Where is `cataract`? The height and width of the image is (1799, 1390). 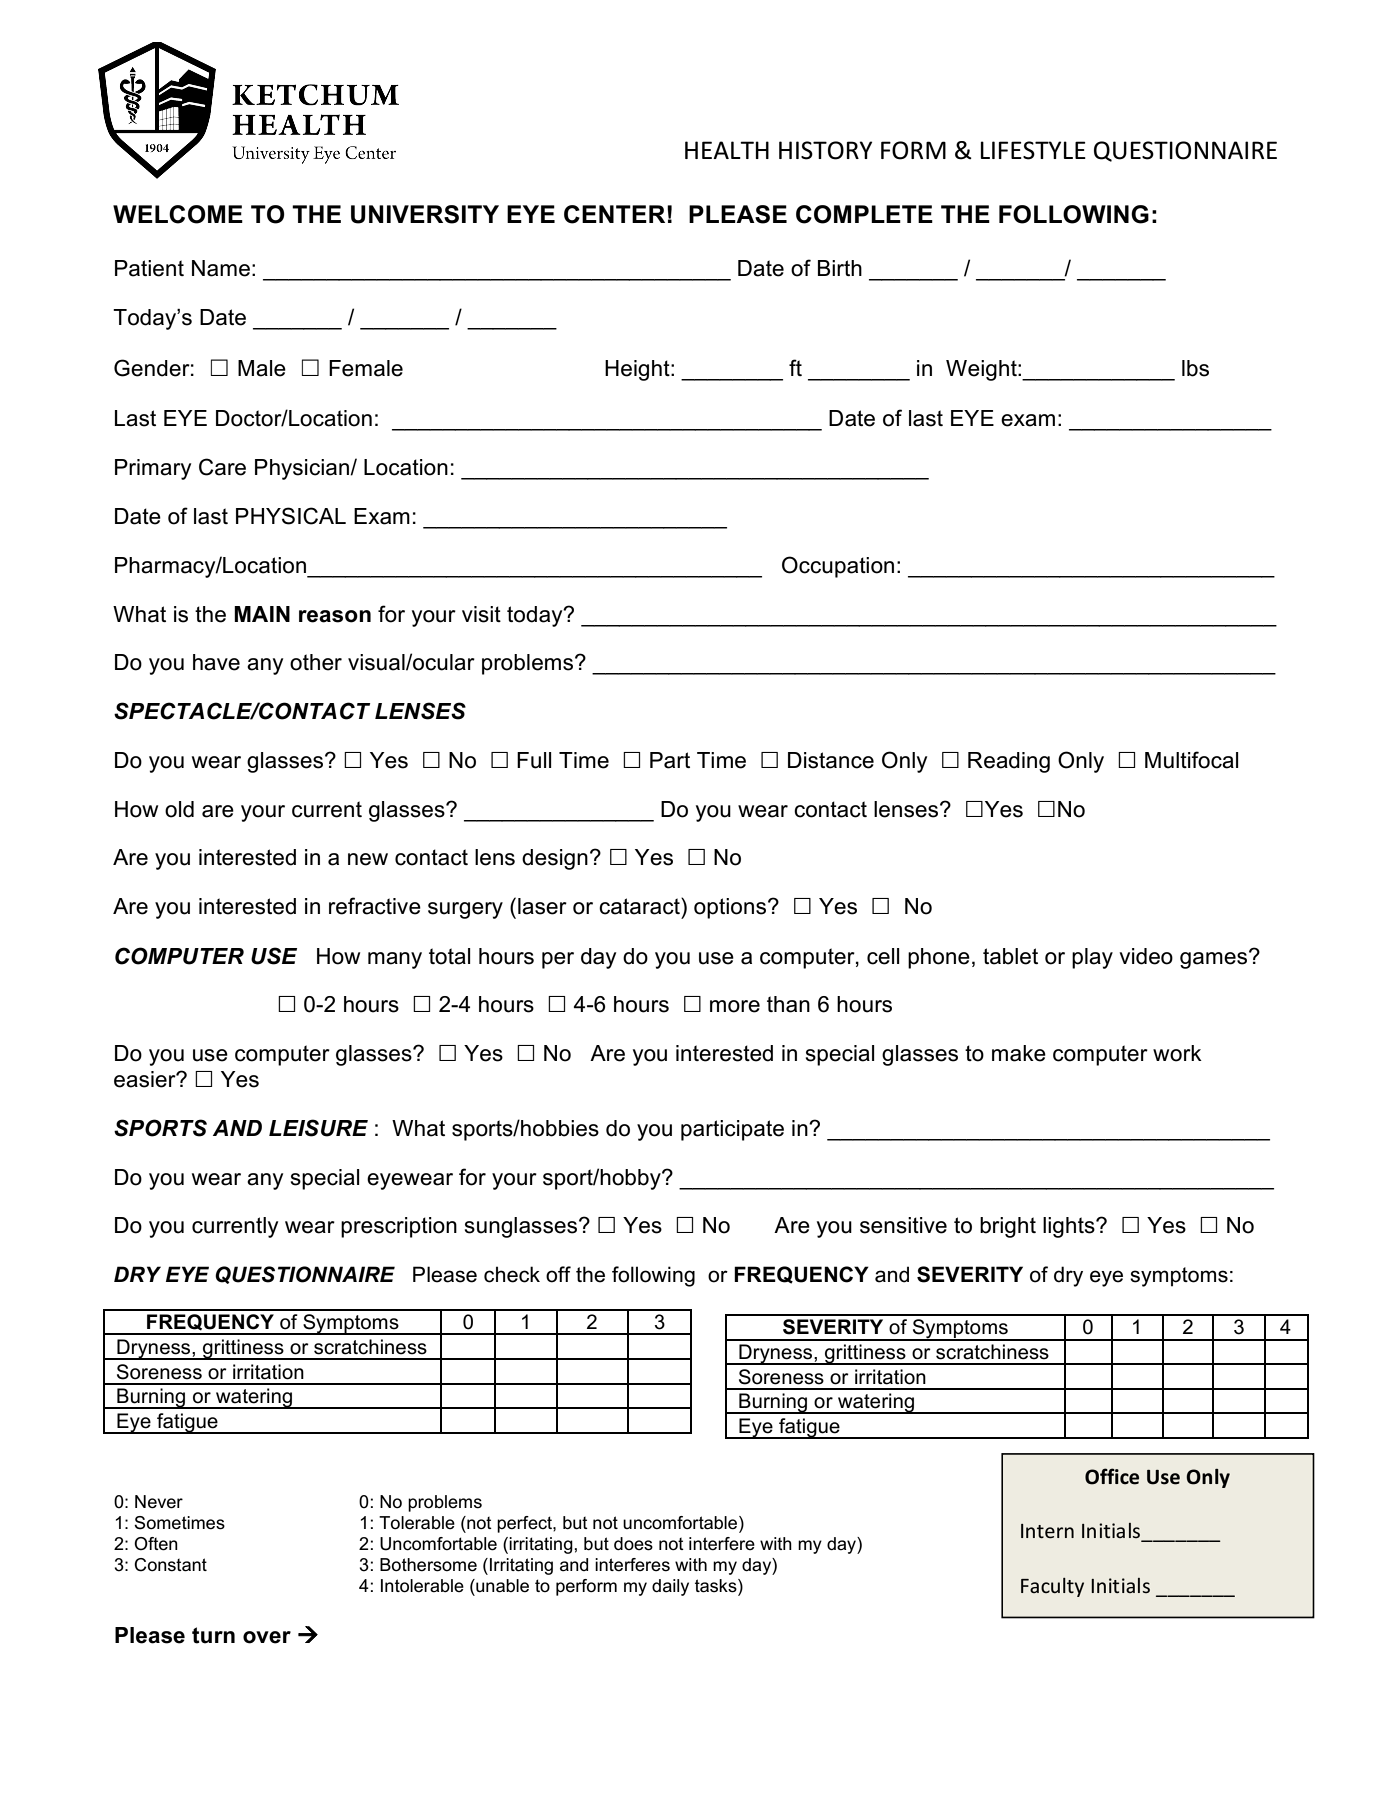
cataract is located at coordinates (640, 906).
